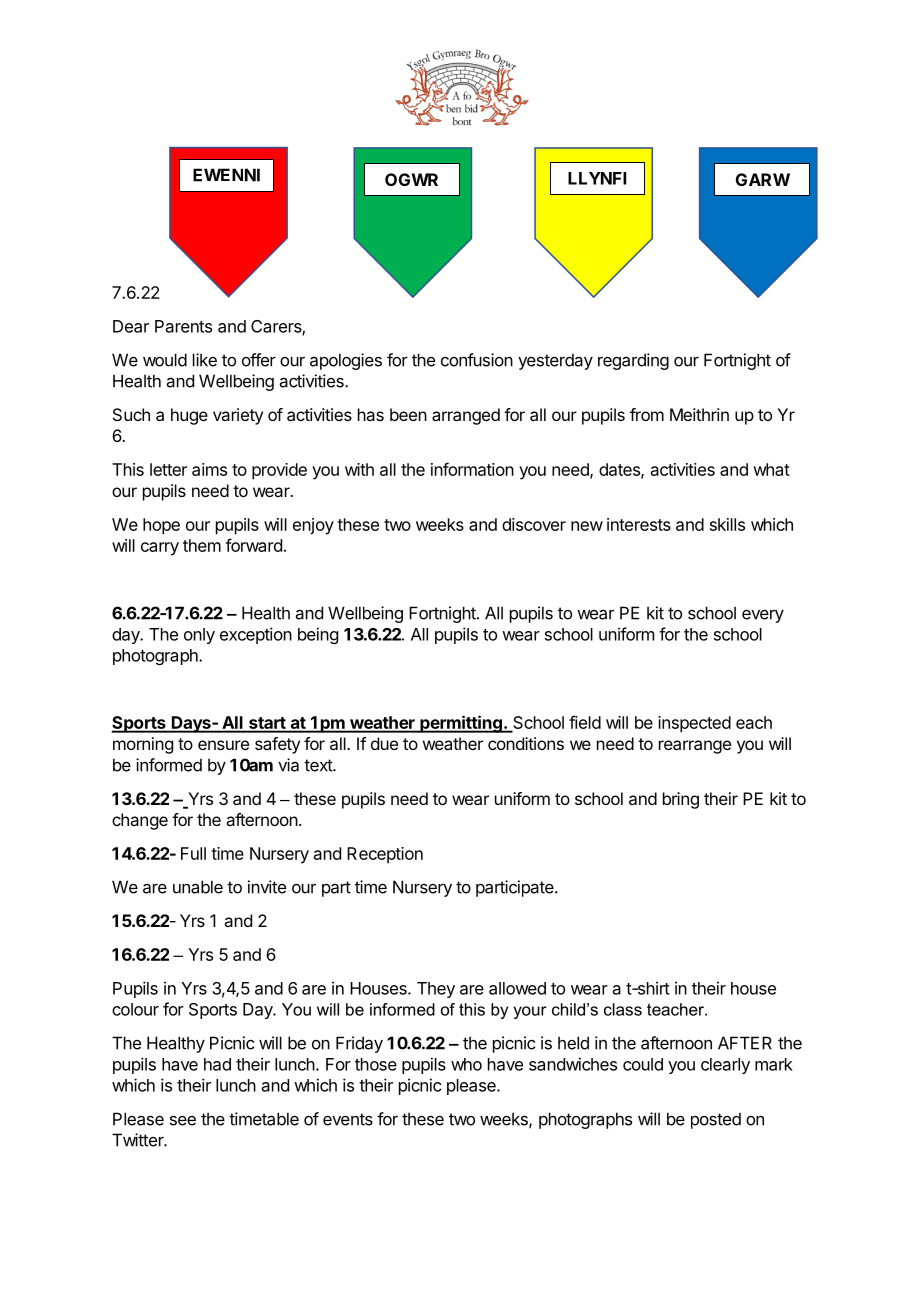  Describe the element at coordinates (223, 745) in the screenshot. I see `ensure` at that location.
